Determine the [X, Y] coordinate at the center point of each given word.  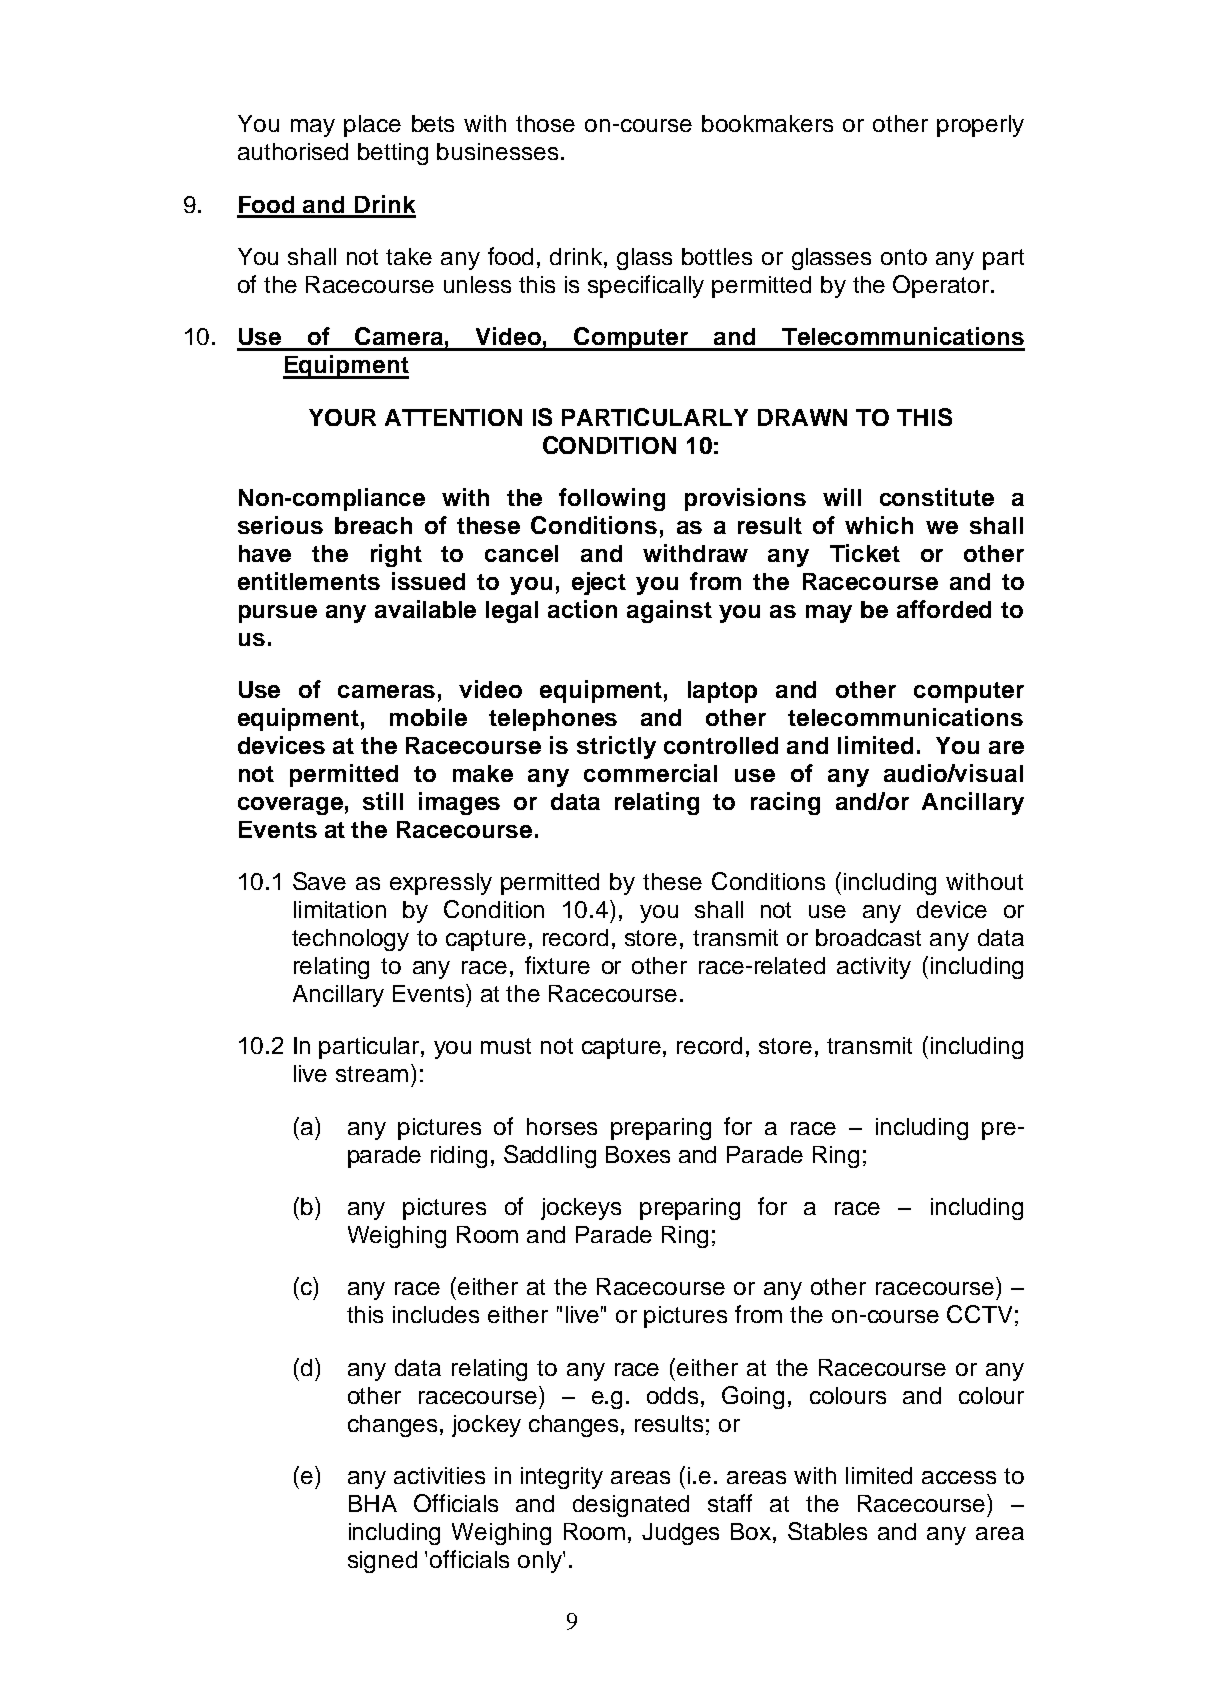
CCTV [979, 1314]
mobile [428, 717]
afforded [944, 609]
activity [874, 968]
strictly [616, 747]
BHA [373, 1503]
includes [436, 1314]
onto [904, 257]
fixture [557, 965]
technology [350, 940]
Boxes [638, 1154]
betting [393, 154]
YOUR [342, 417]
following [612, 499]
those [545, 123]
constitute [937, 497]
